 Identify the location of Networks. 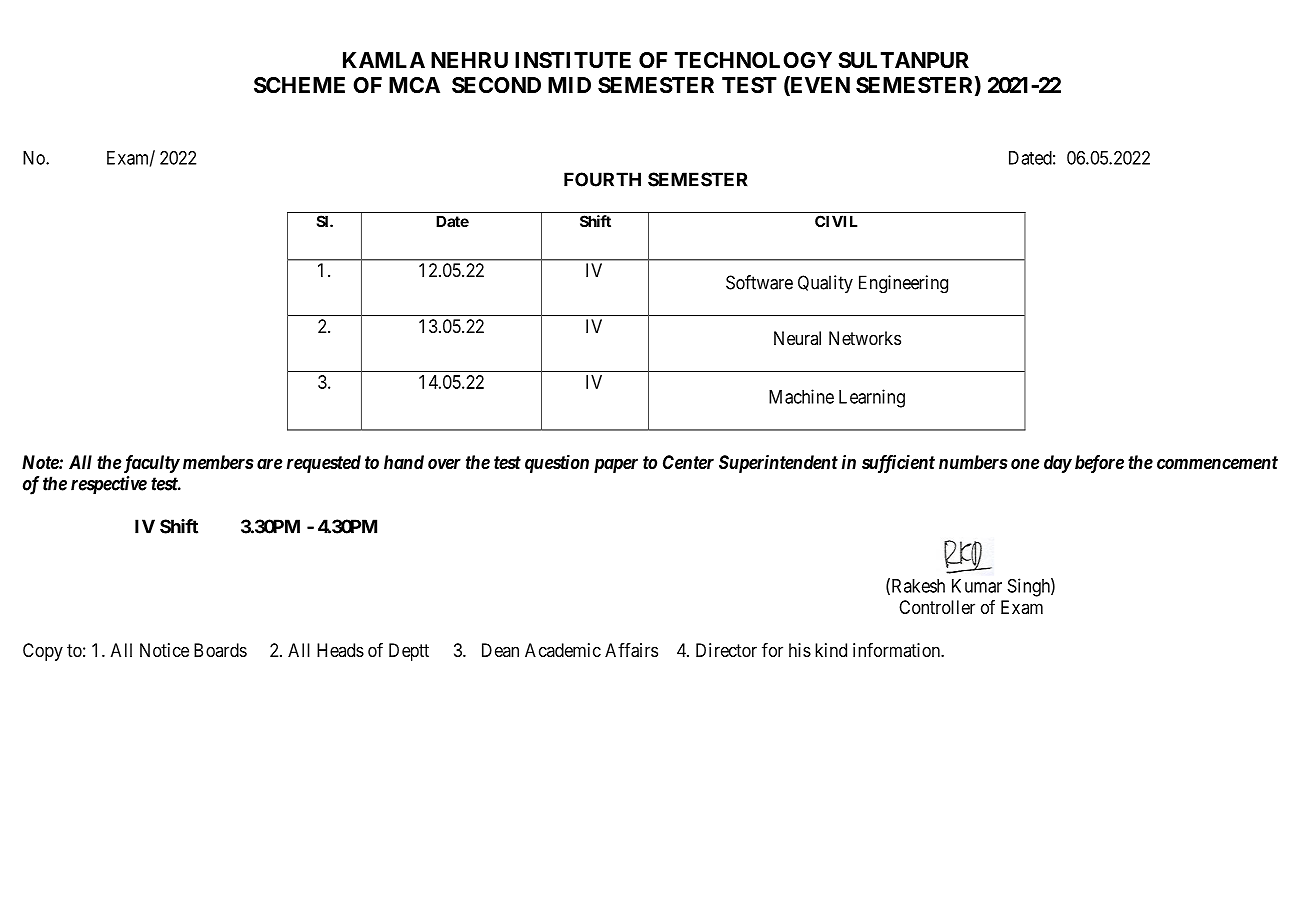
(865, 338).
